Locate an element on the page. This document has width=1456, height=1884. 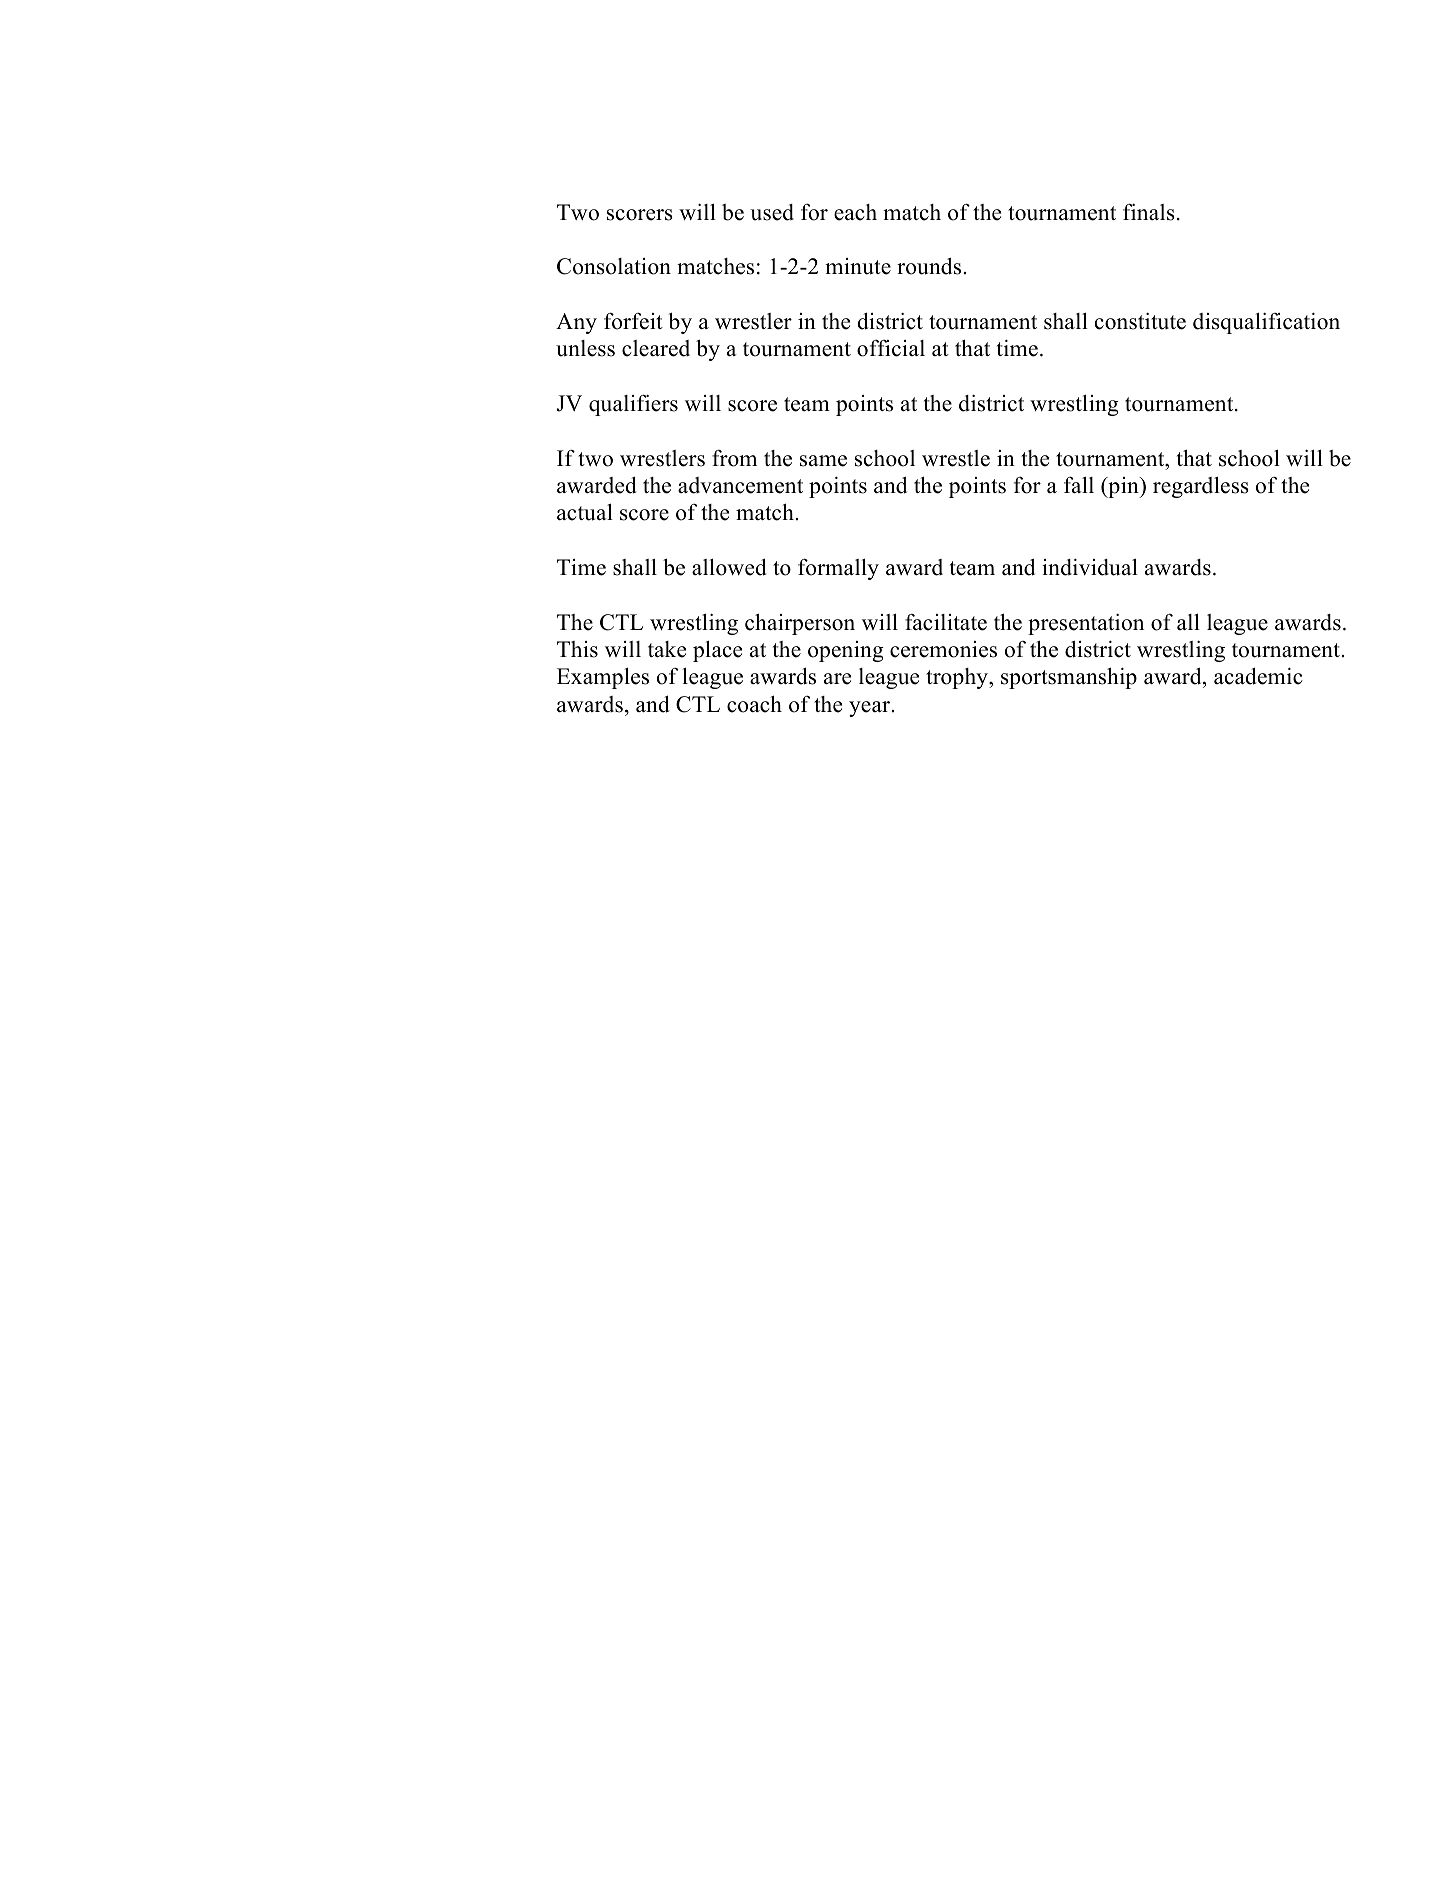
Consolation is located at coordinates (614, 266).
